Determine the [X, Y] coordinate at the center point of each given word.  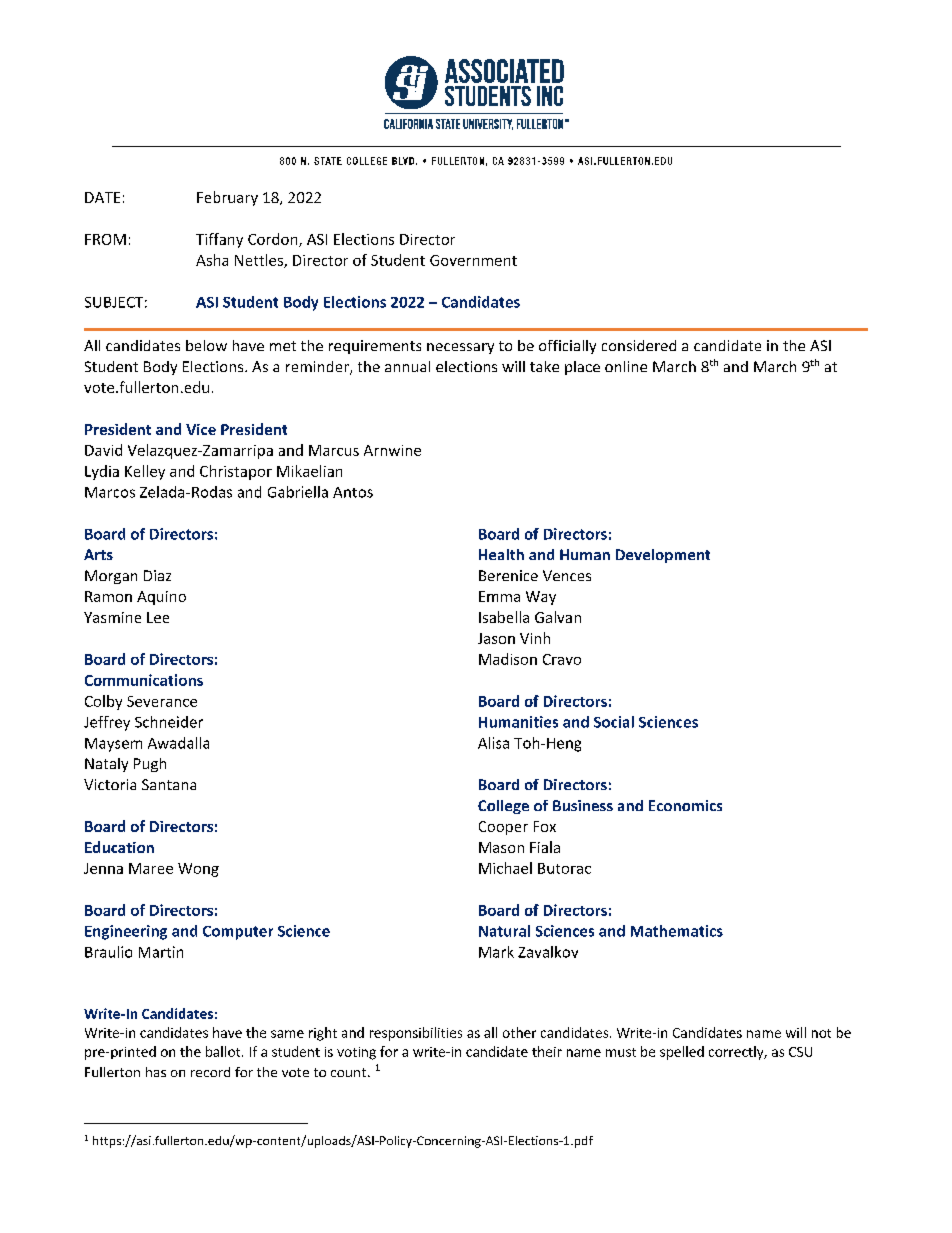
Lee [158, 617]
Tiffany [219, 240]
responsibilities [416, 1034]
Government [473, 260]
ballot [224, 1051]
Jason [496, 638]
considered [639, 345]
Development [663, 556]
